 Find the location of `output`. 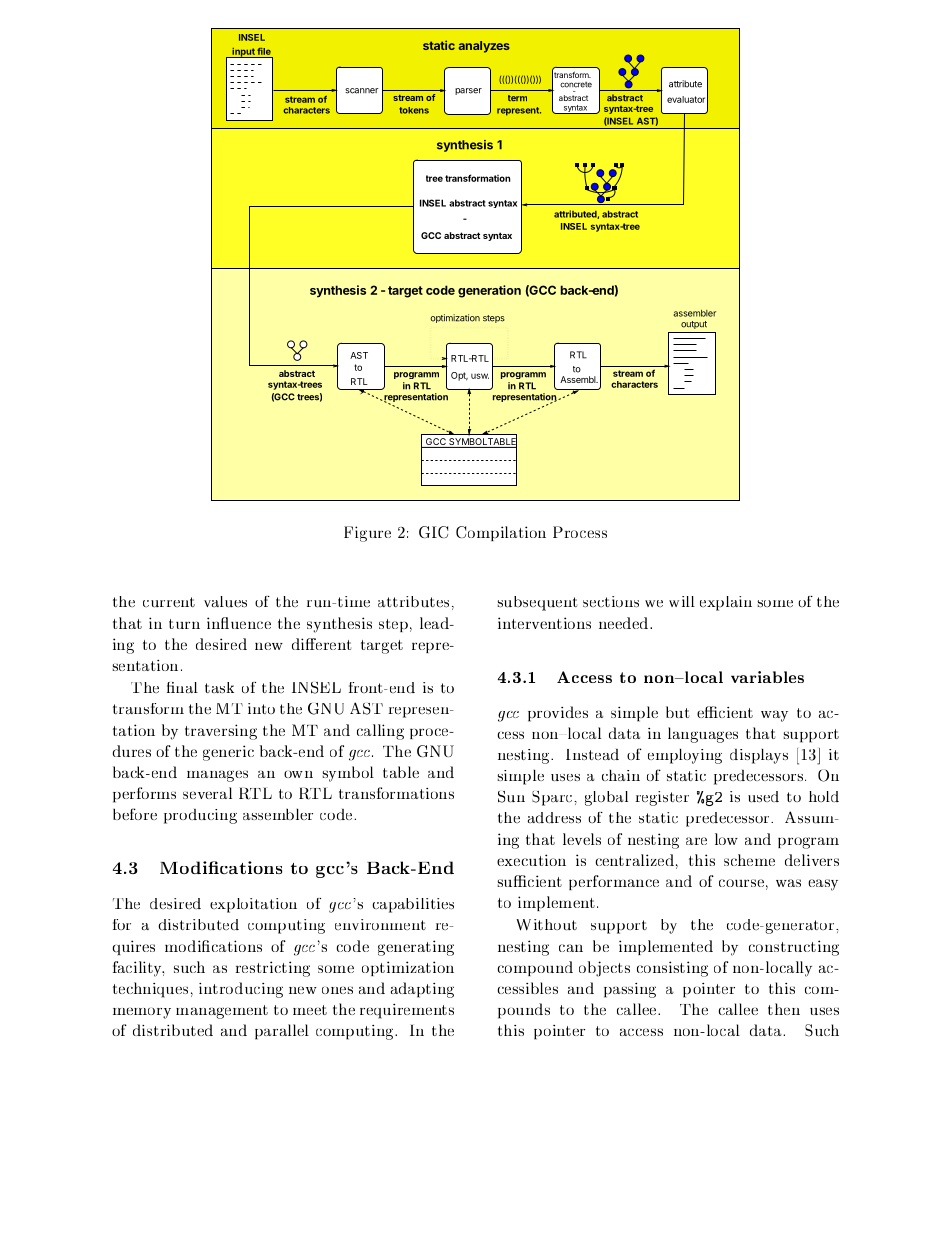

output is located at coordinates (694, 325).
